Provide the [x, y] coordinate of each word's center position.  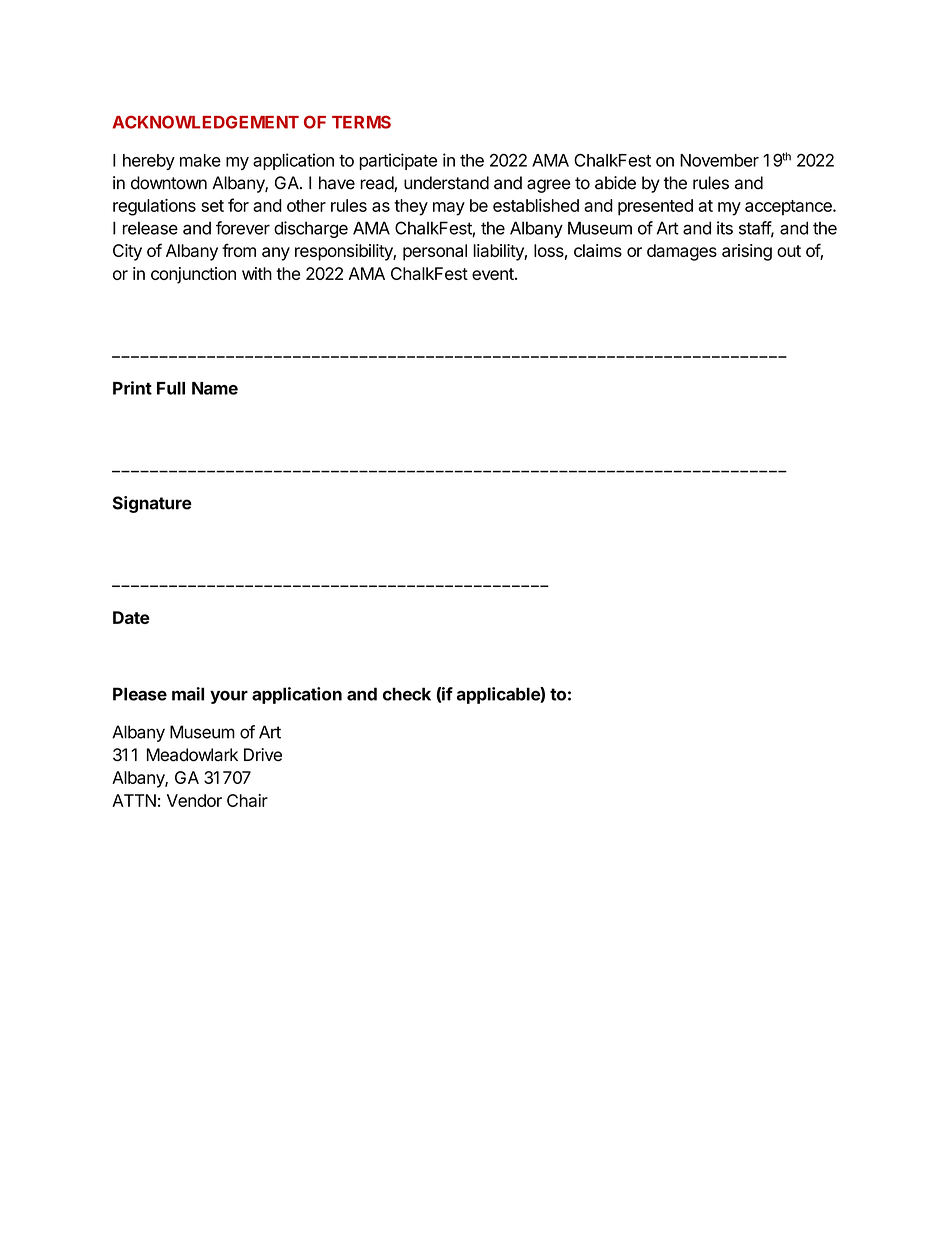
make [200, 160]
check [407, 694]
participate [398, 161]
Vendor [194, 800]
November [719, 160]
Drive [263, 755]
